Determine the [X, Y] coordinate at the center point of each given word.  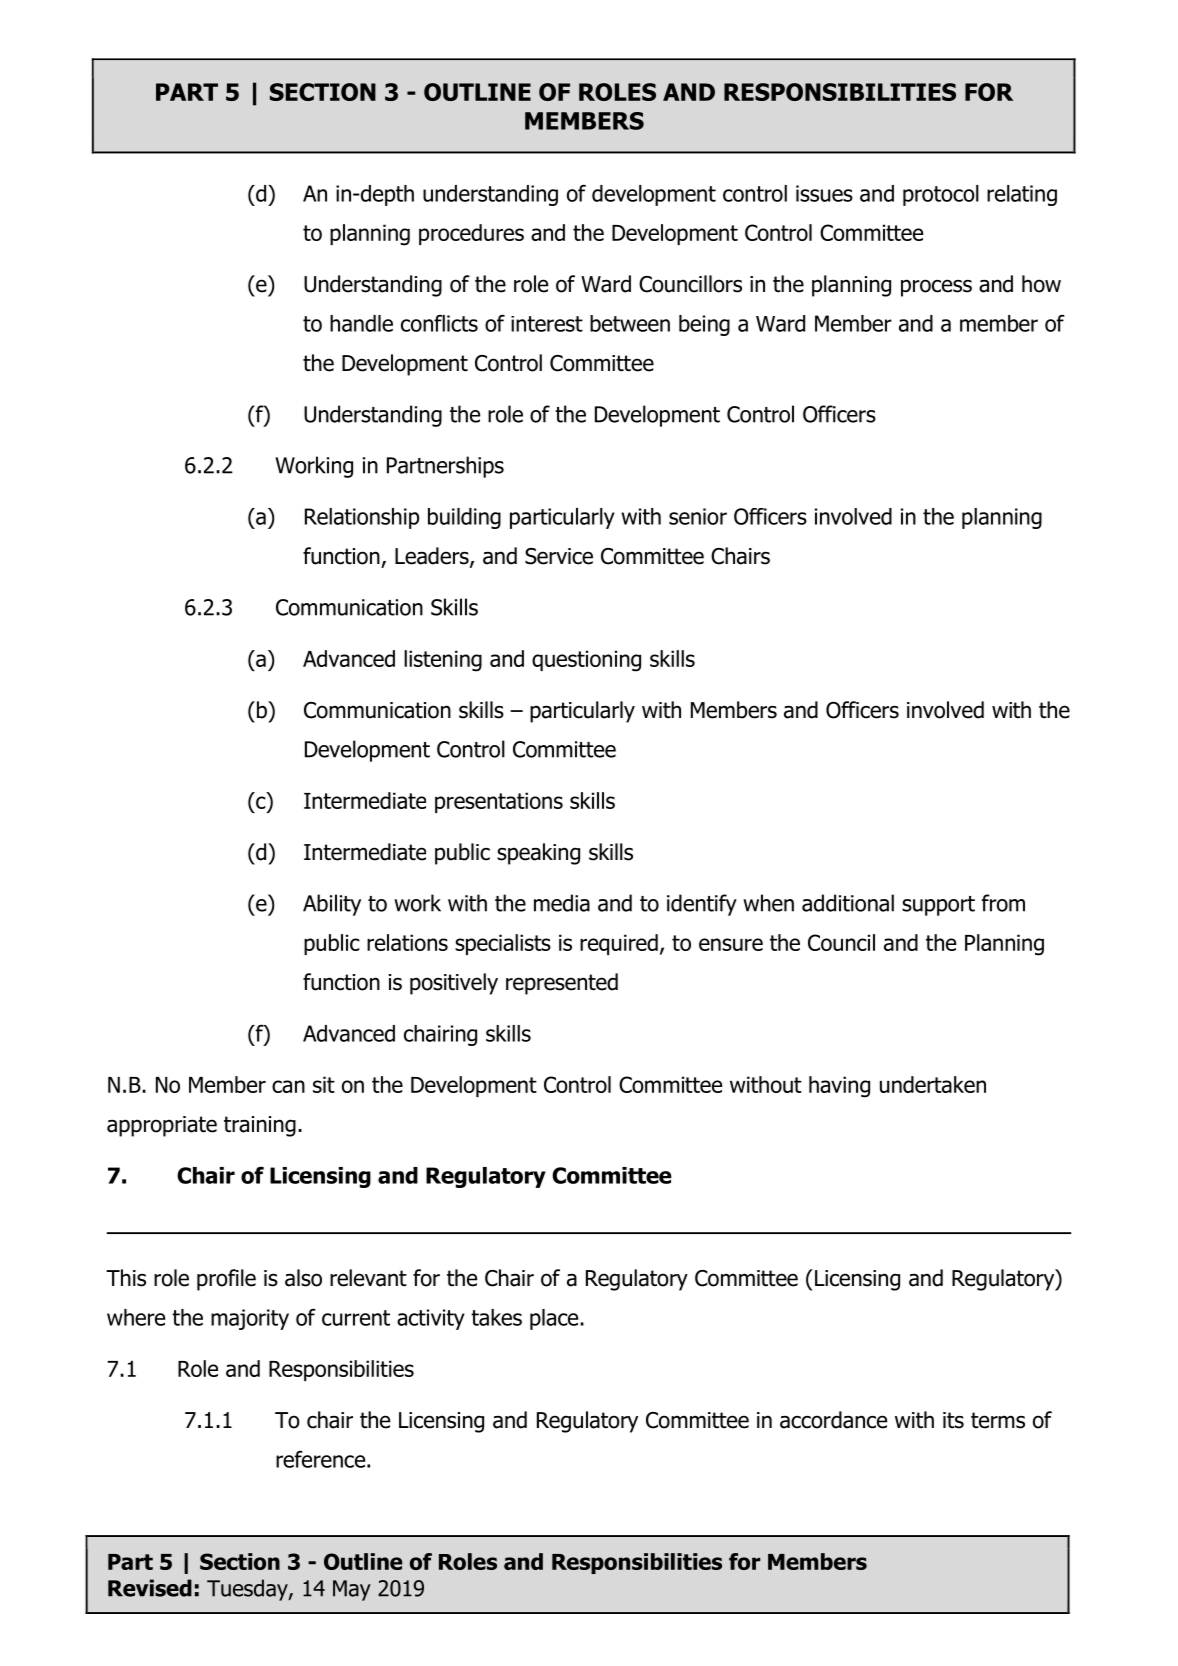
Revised [150, 1588]
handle [361, 323]
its [953, 1420]
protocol [941, 195]
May [352, 1590]
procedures [471, 234]
